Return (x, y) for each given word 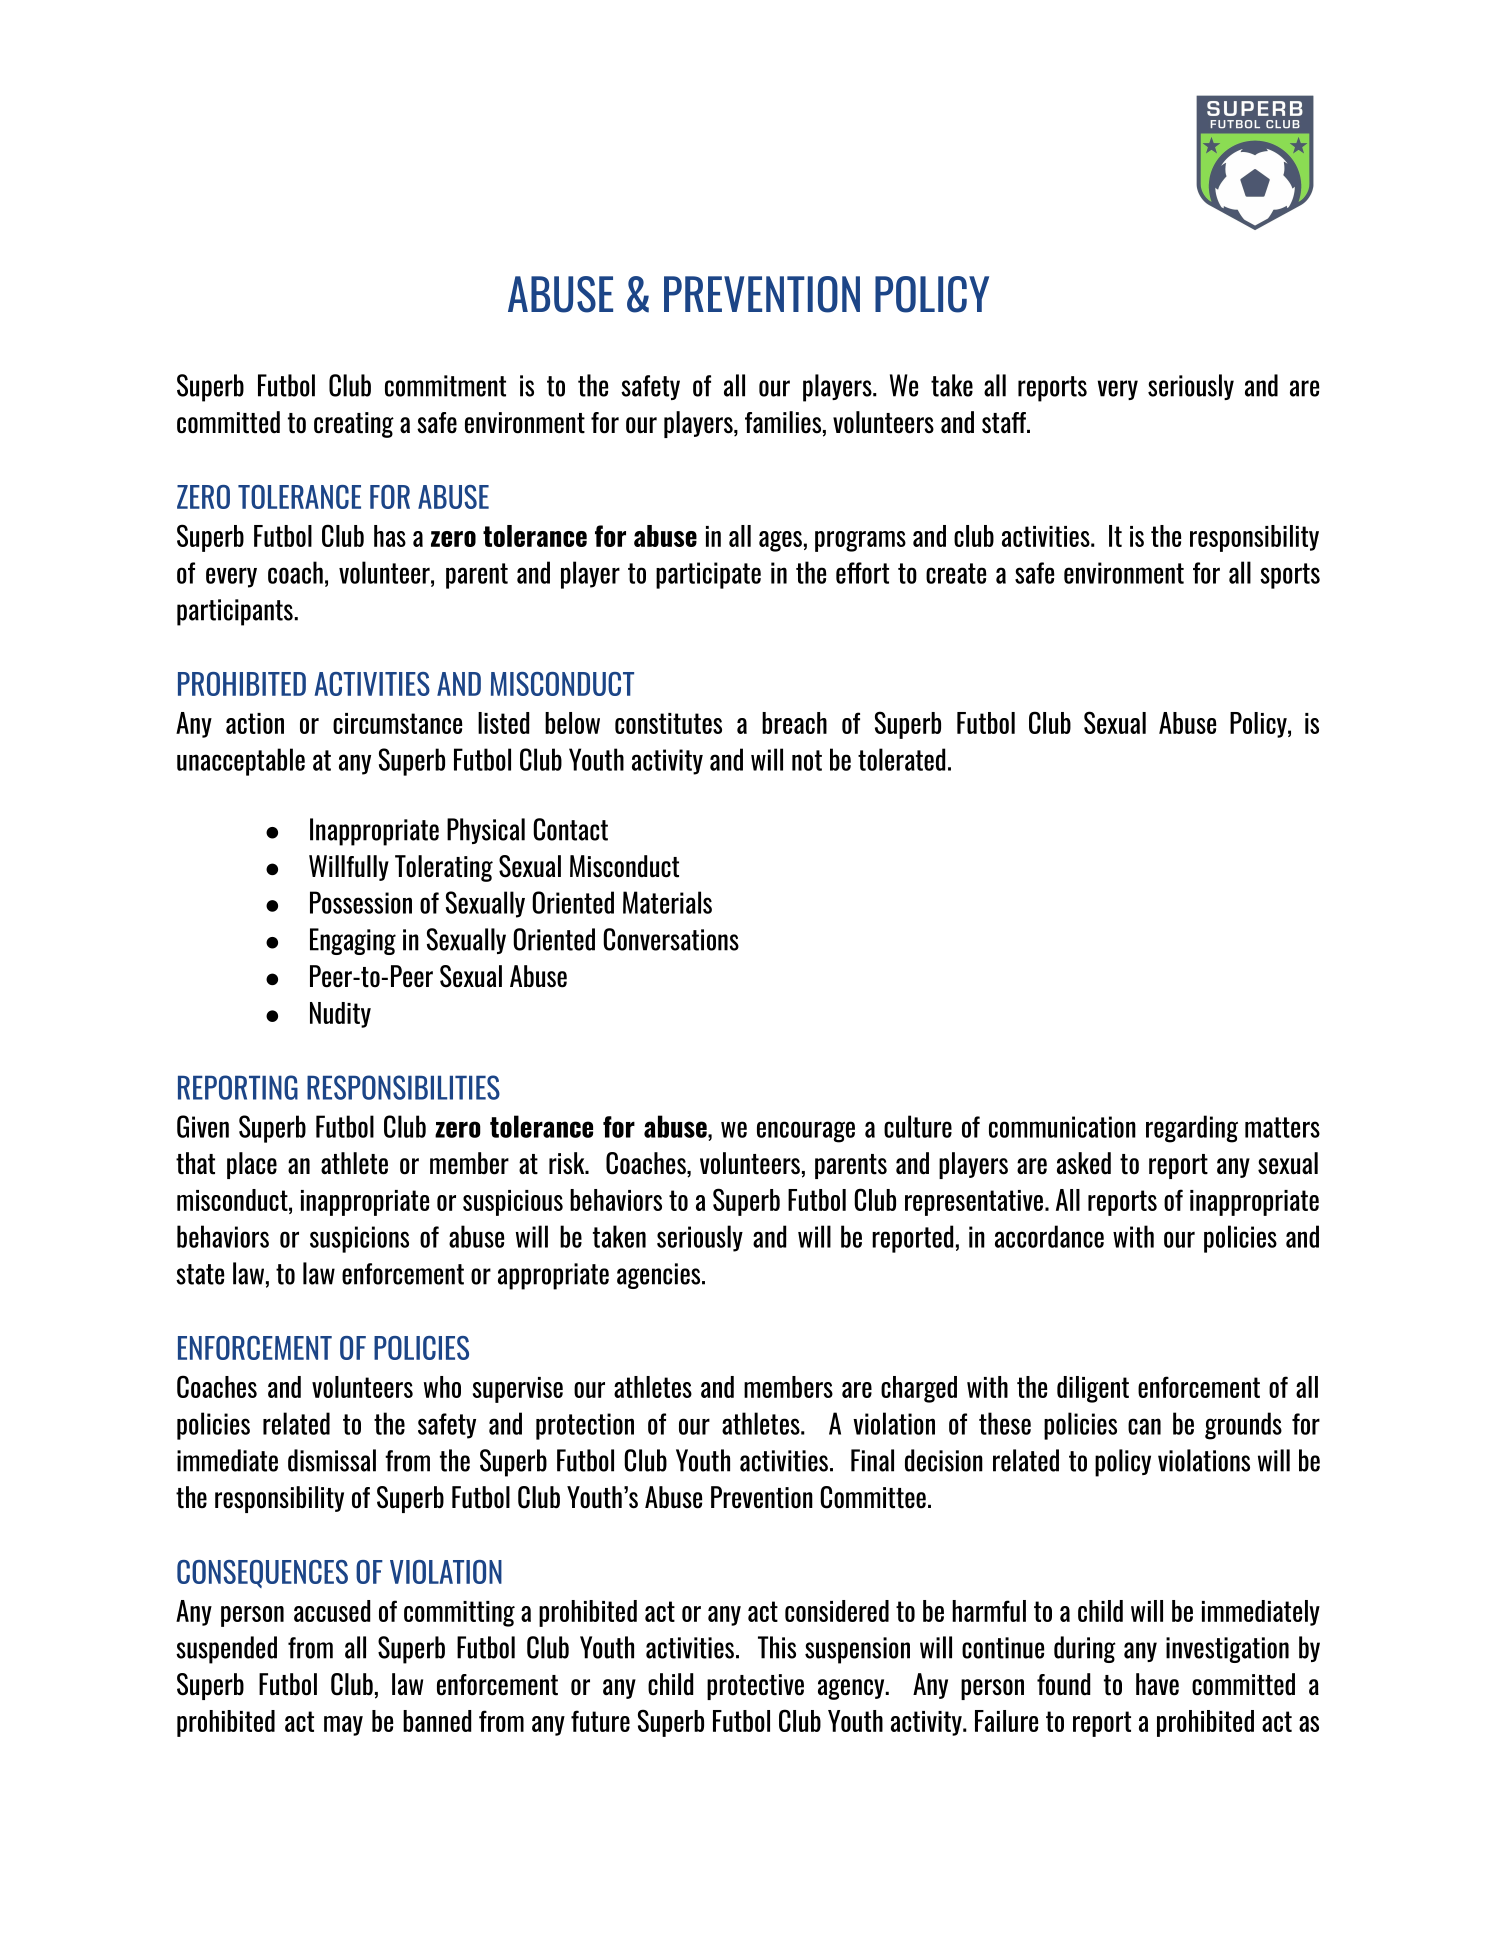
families (783, 422)
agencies (660, 1276)
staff (1005, 423)
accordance (1049, 1236)
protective (755, 1687)
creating (354, 425)
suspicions (359, 1239)
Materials (667, 902)
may (343, 1726)
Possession (361, 902)
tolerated (901, 759)
